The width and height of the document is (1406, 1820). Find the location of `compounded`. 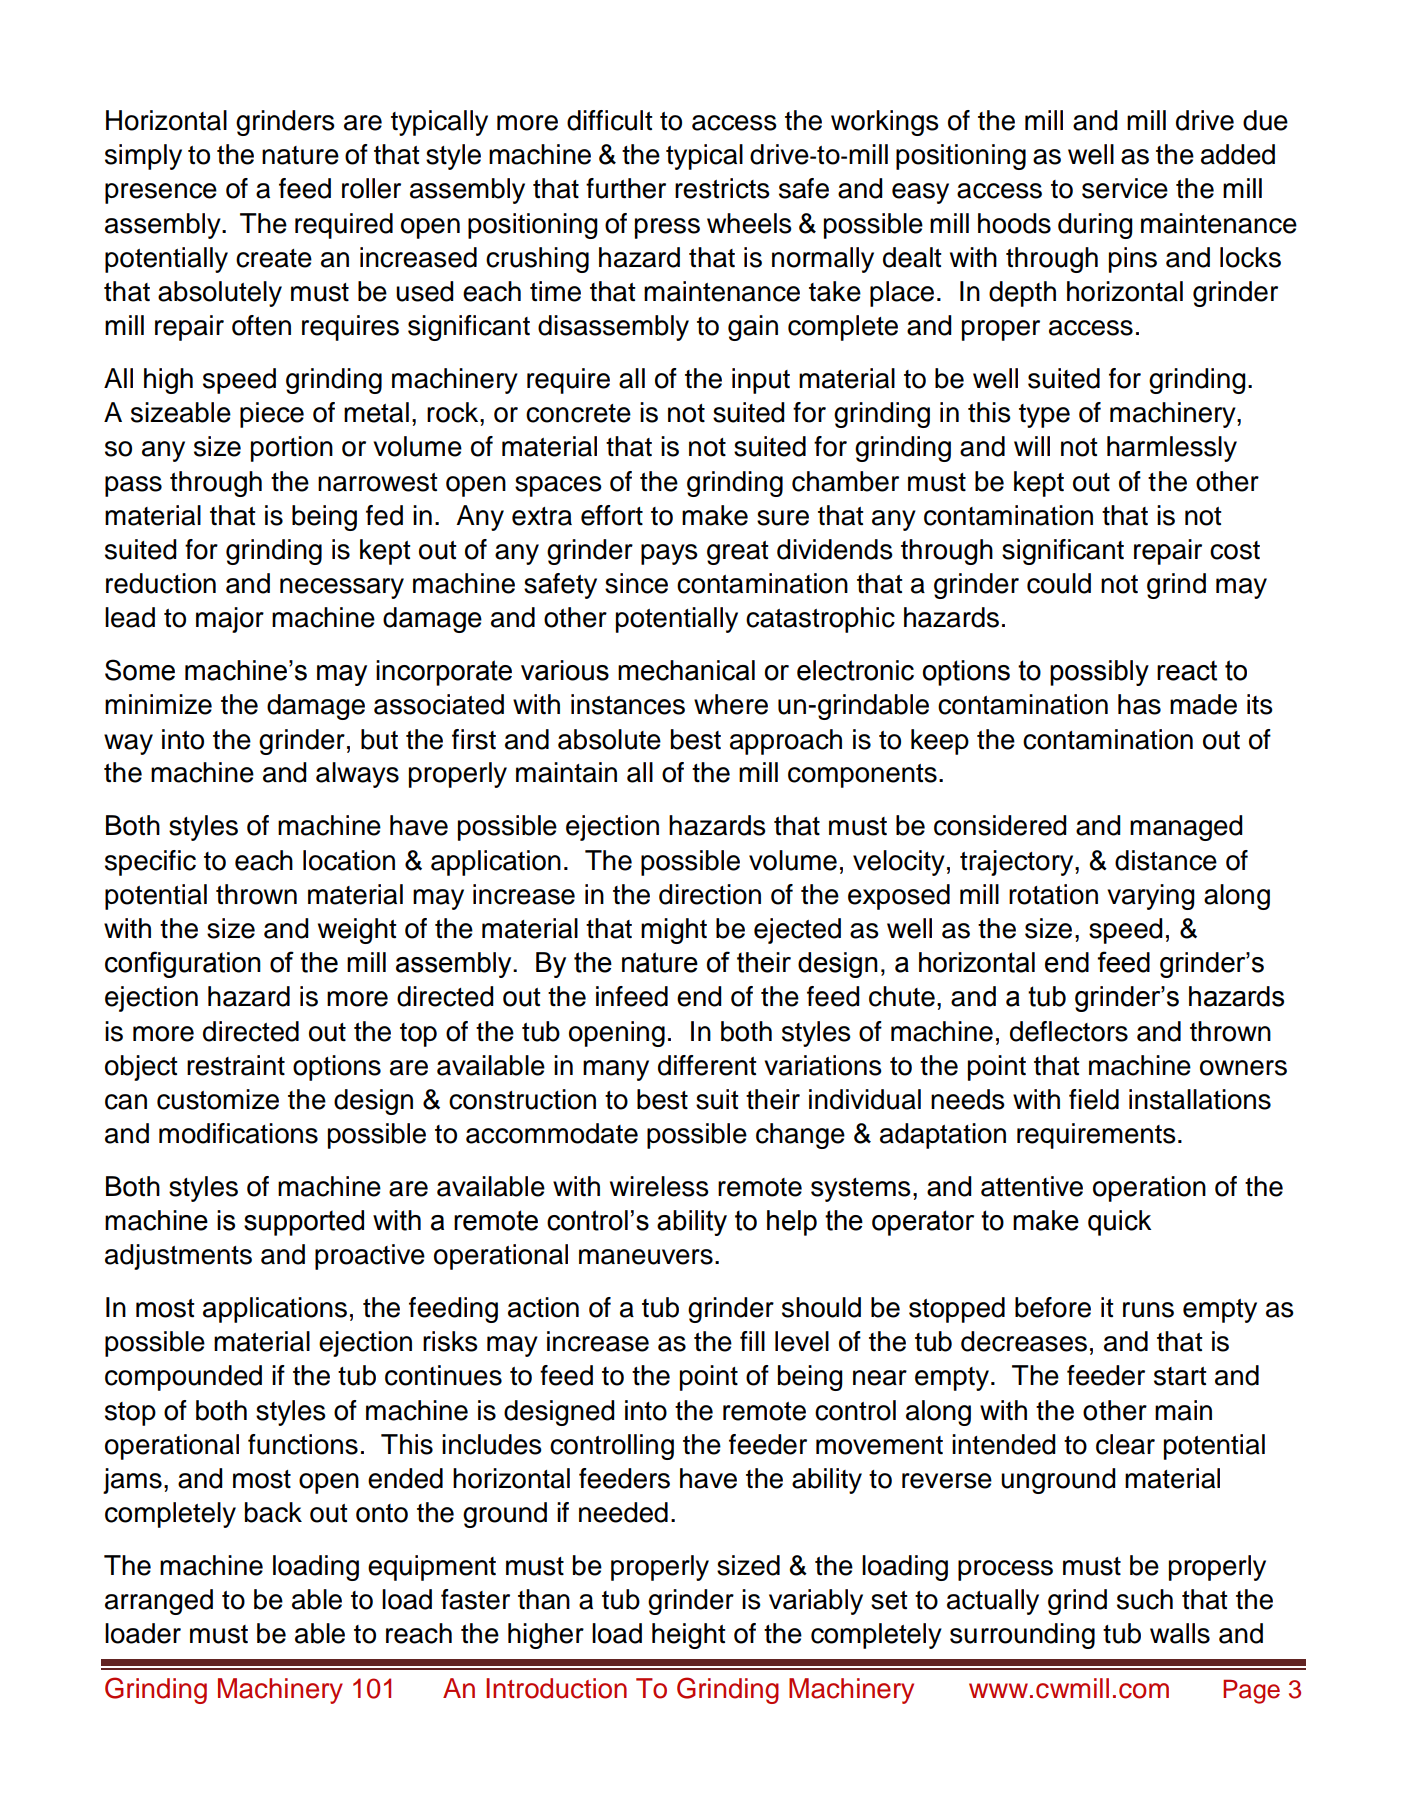

compounded is located at coordinates (183, 1378).
